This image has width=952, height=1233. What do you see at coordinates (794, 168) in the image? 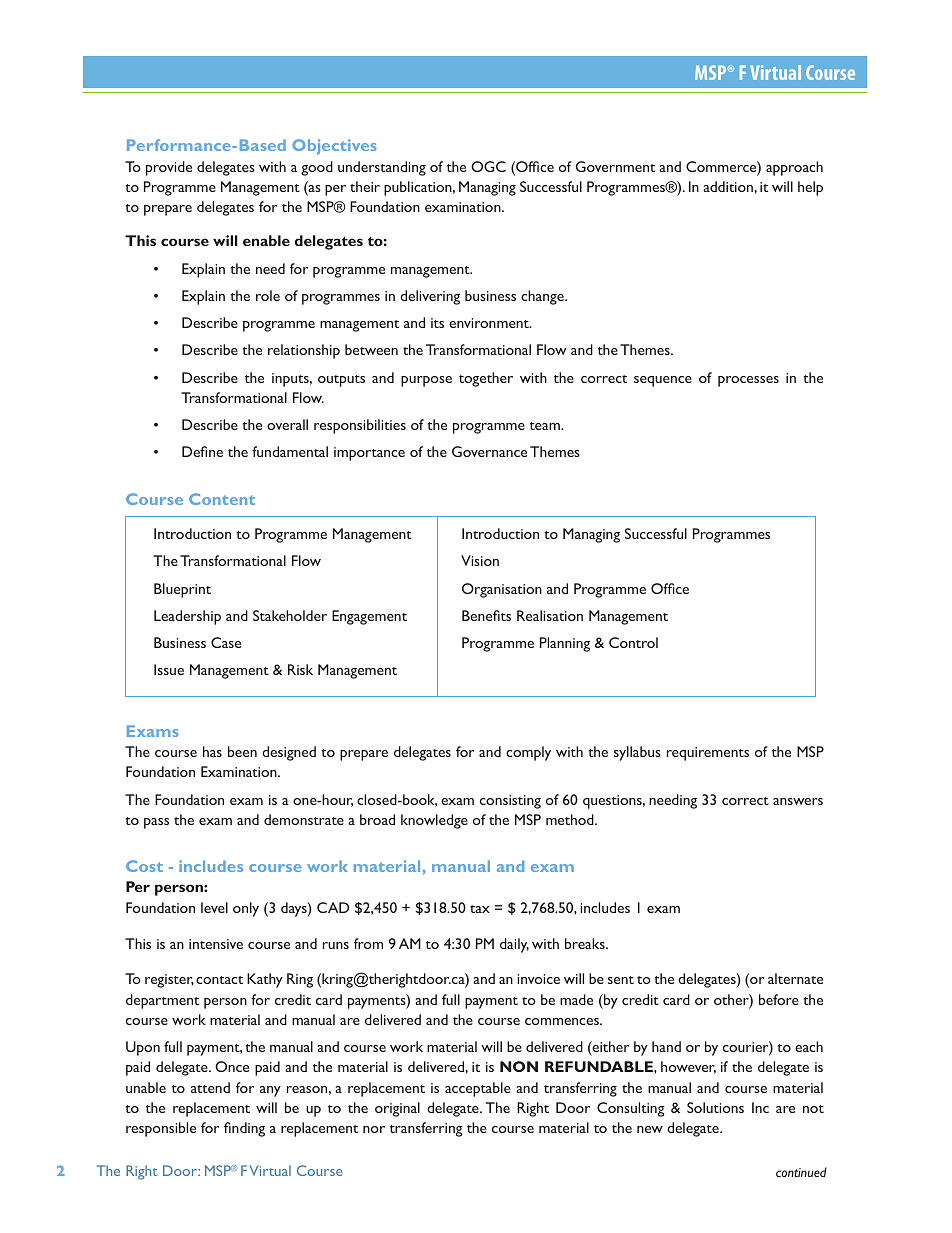
I see `approach` at bounding box center [794, 168].
